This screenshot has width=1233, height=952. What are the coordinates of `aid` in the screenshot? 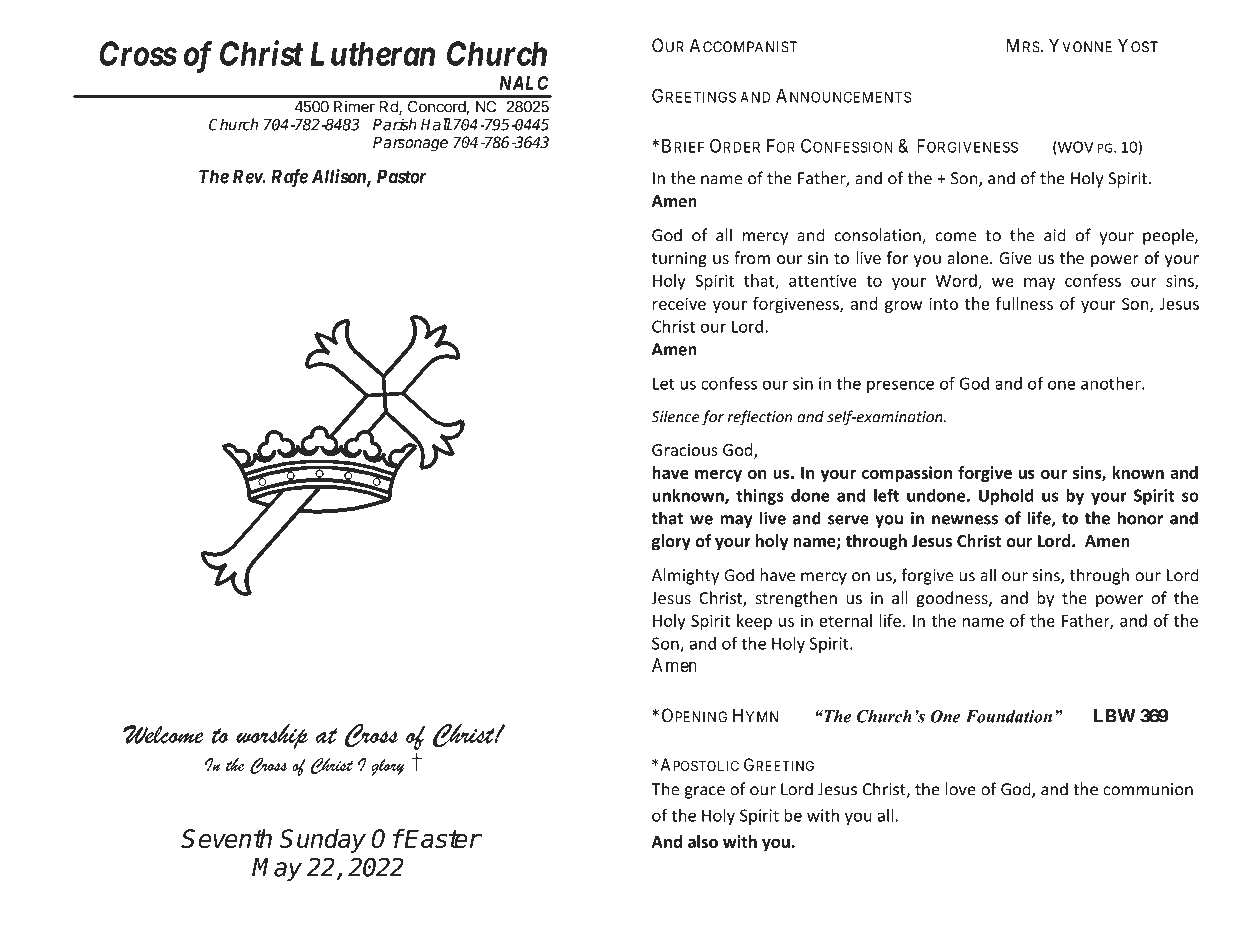 It's located at (1054, 235).
